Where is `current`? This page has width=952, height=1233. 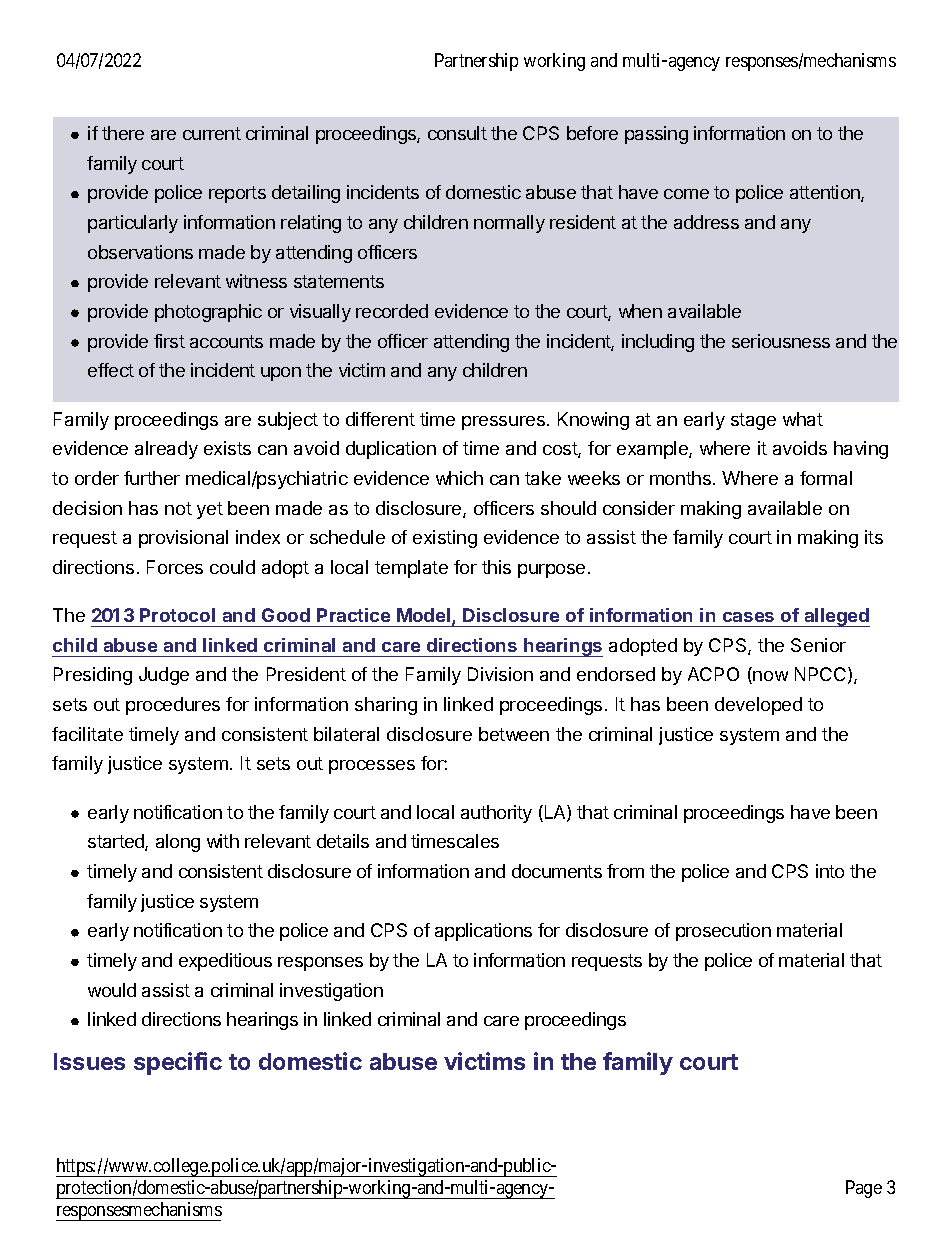
current is located at coordinates (212, 133).
